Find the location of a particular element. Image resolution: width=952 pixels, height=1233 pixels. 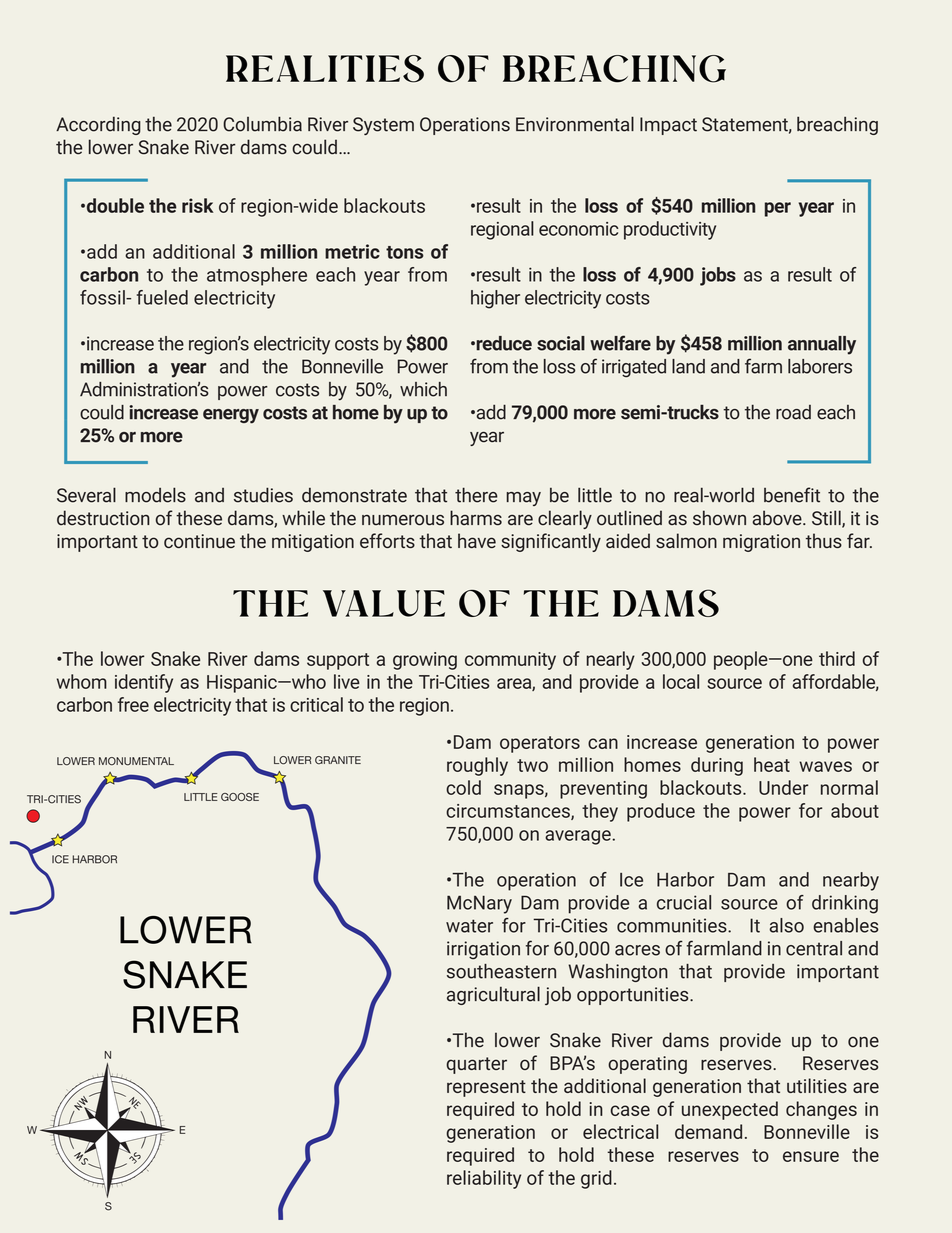

energy is located at coordinates (231, 416).
